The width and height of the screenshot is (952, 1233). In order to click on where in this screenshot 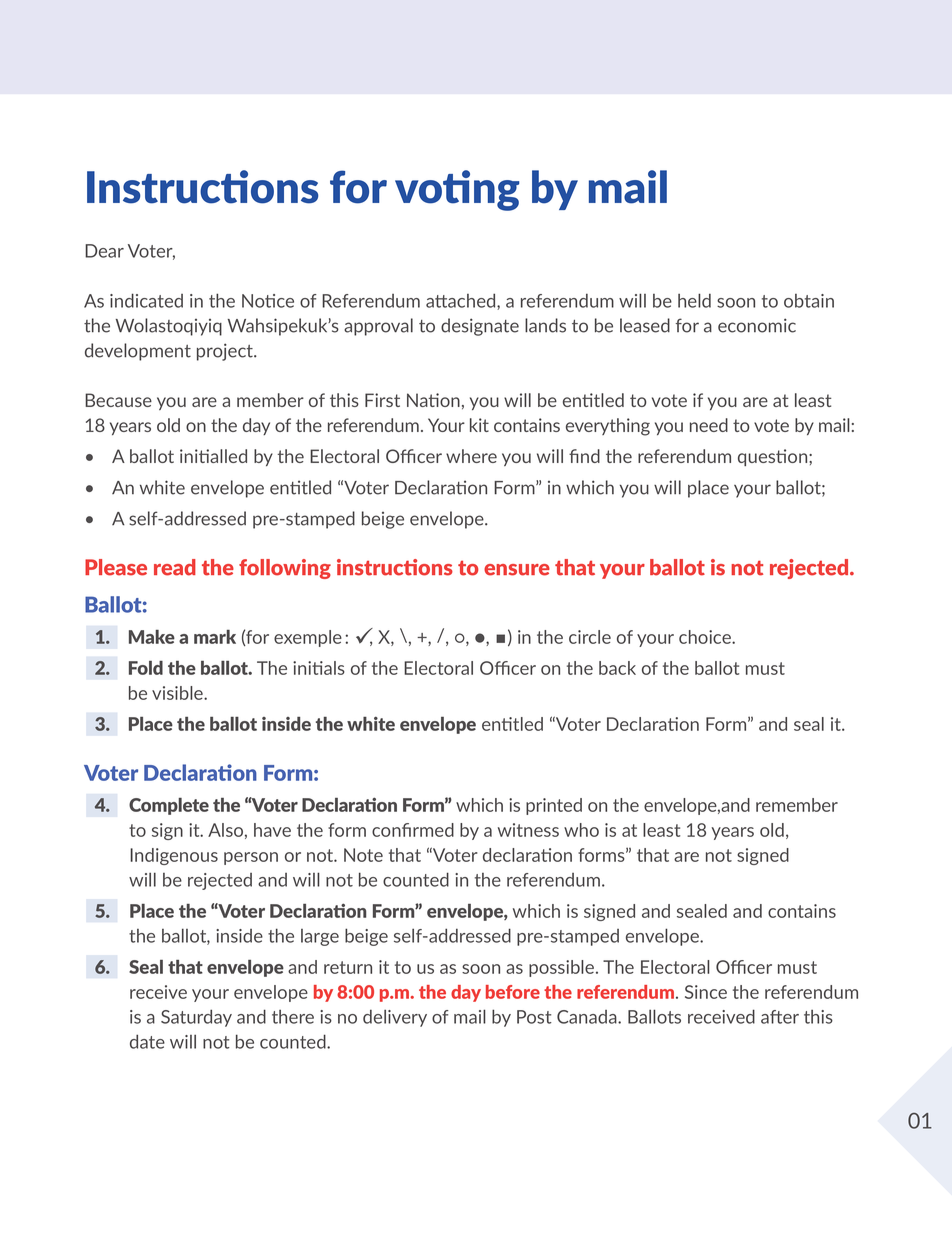, I will do `click(471, 456)`.
